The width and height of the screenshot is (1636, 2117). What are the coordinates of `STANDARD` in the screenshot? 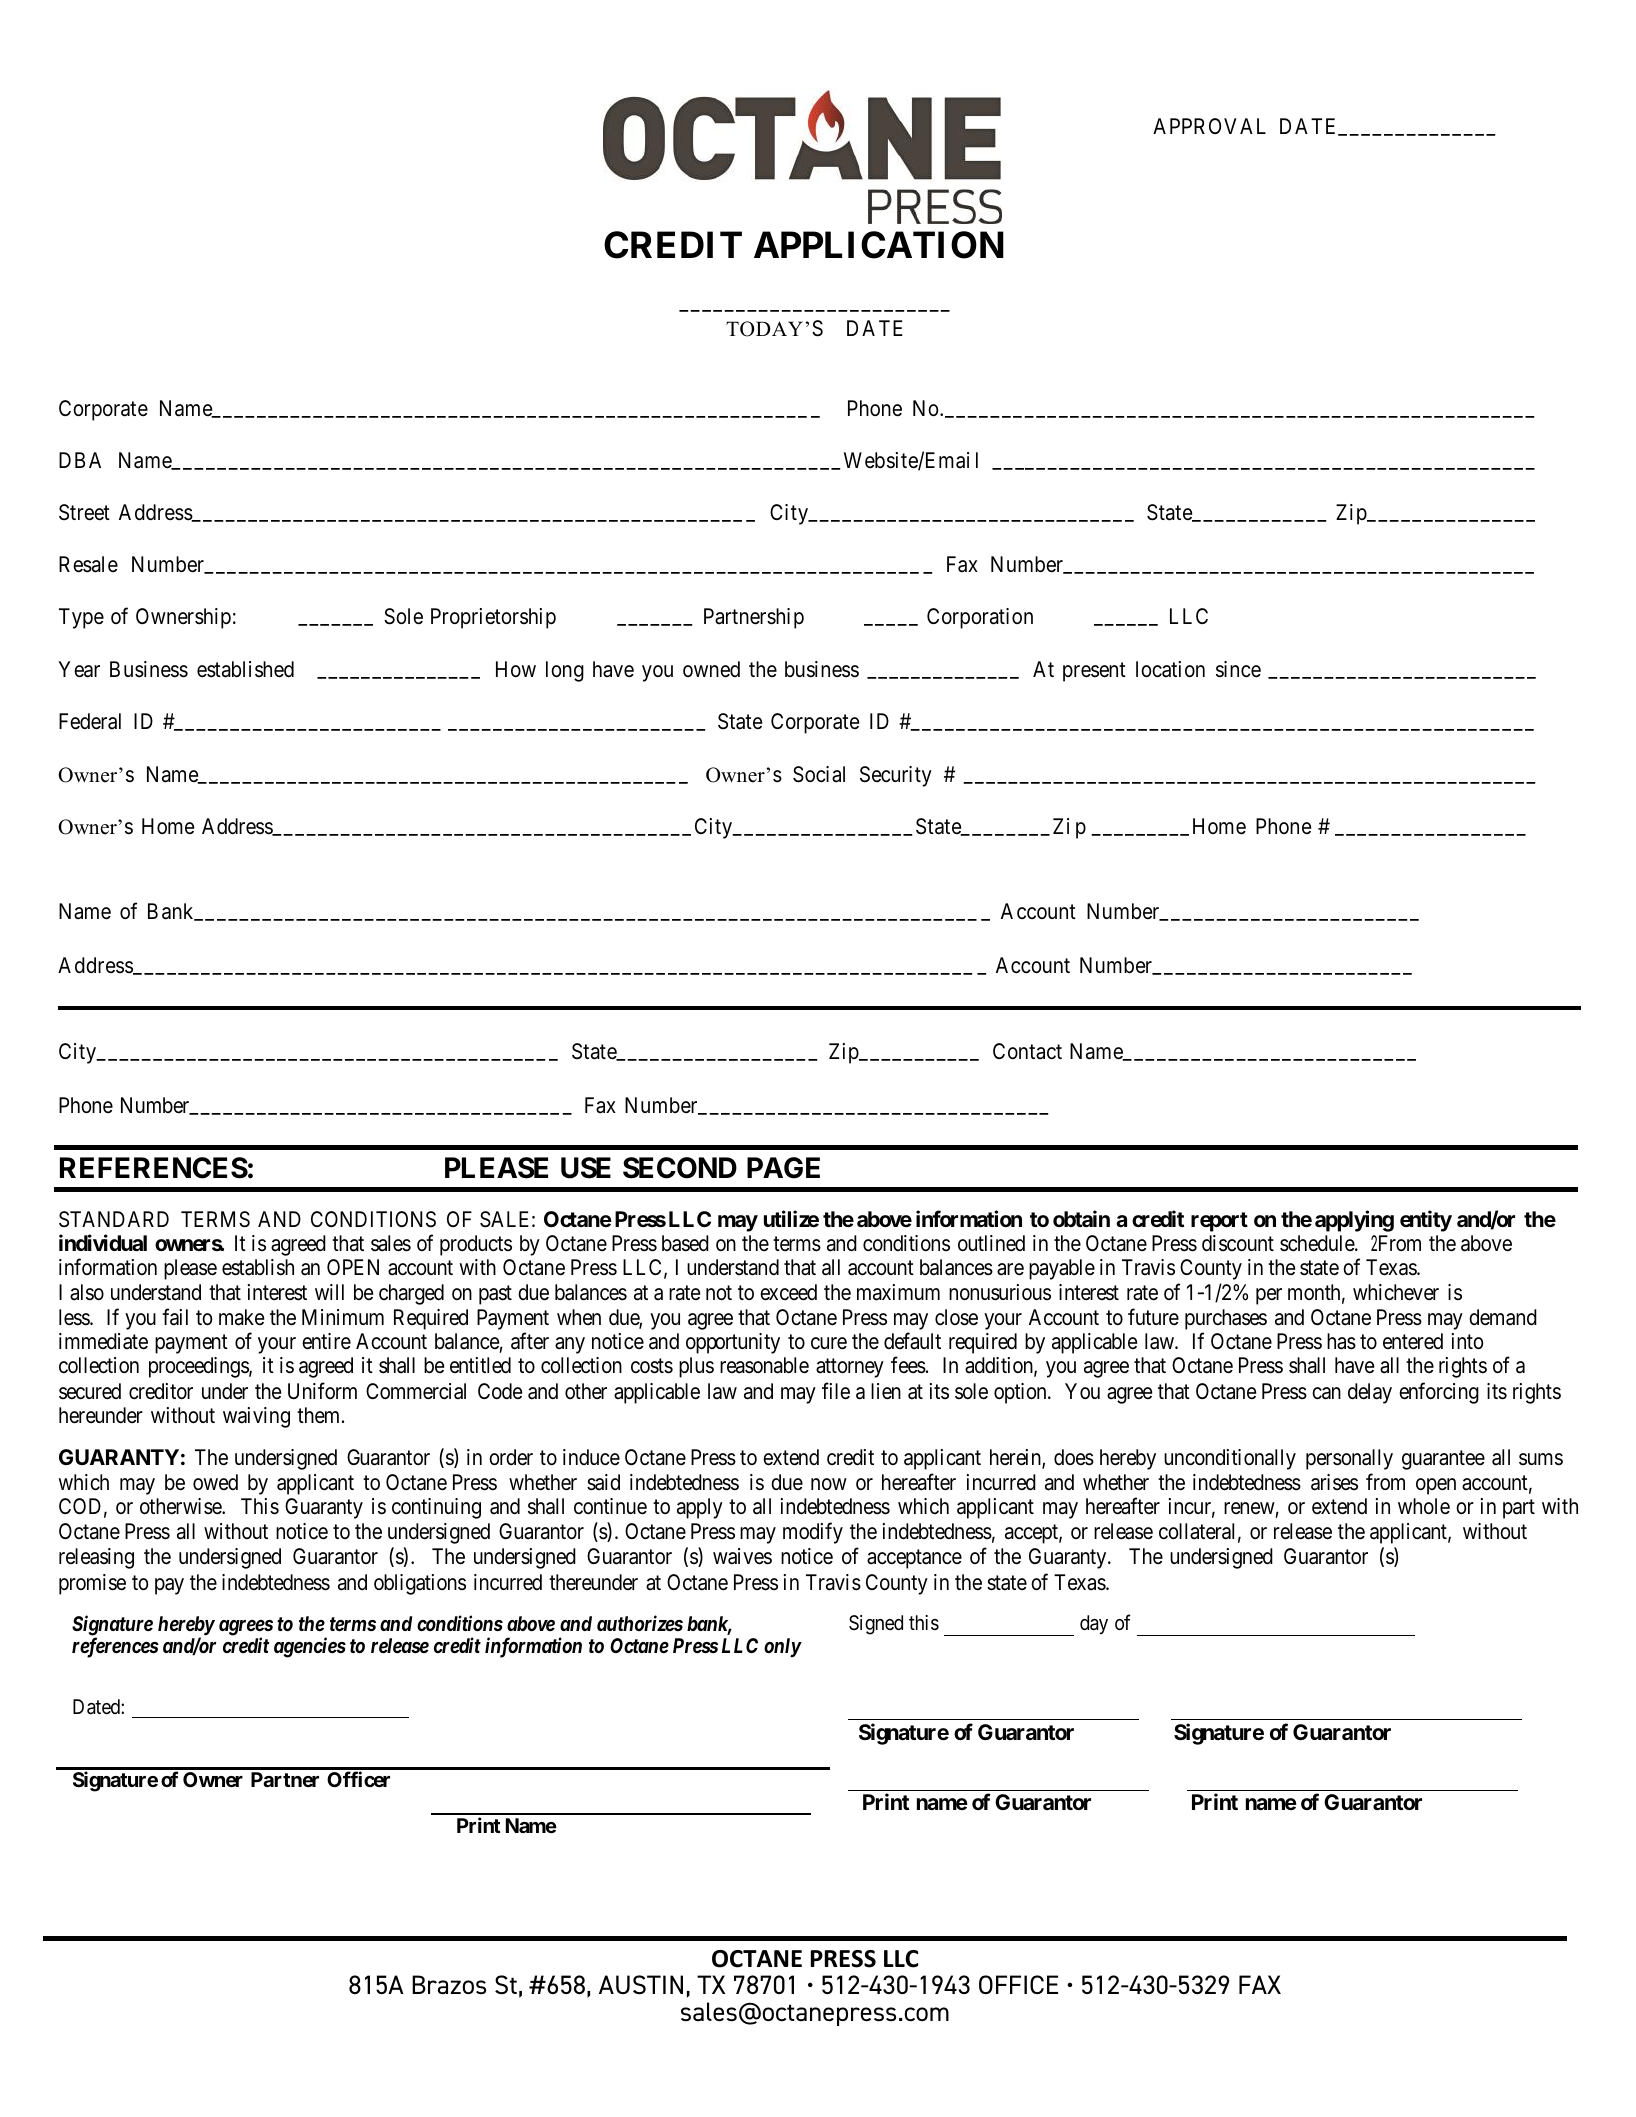 It's located at (114, 1219).
